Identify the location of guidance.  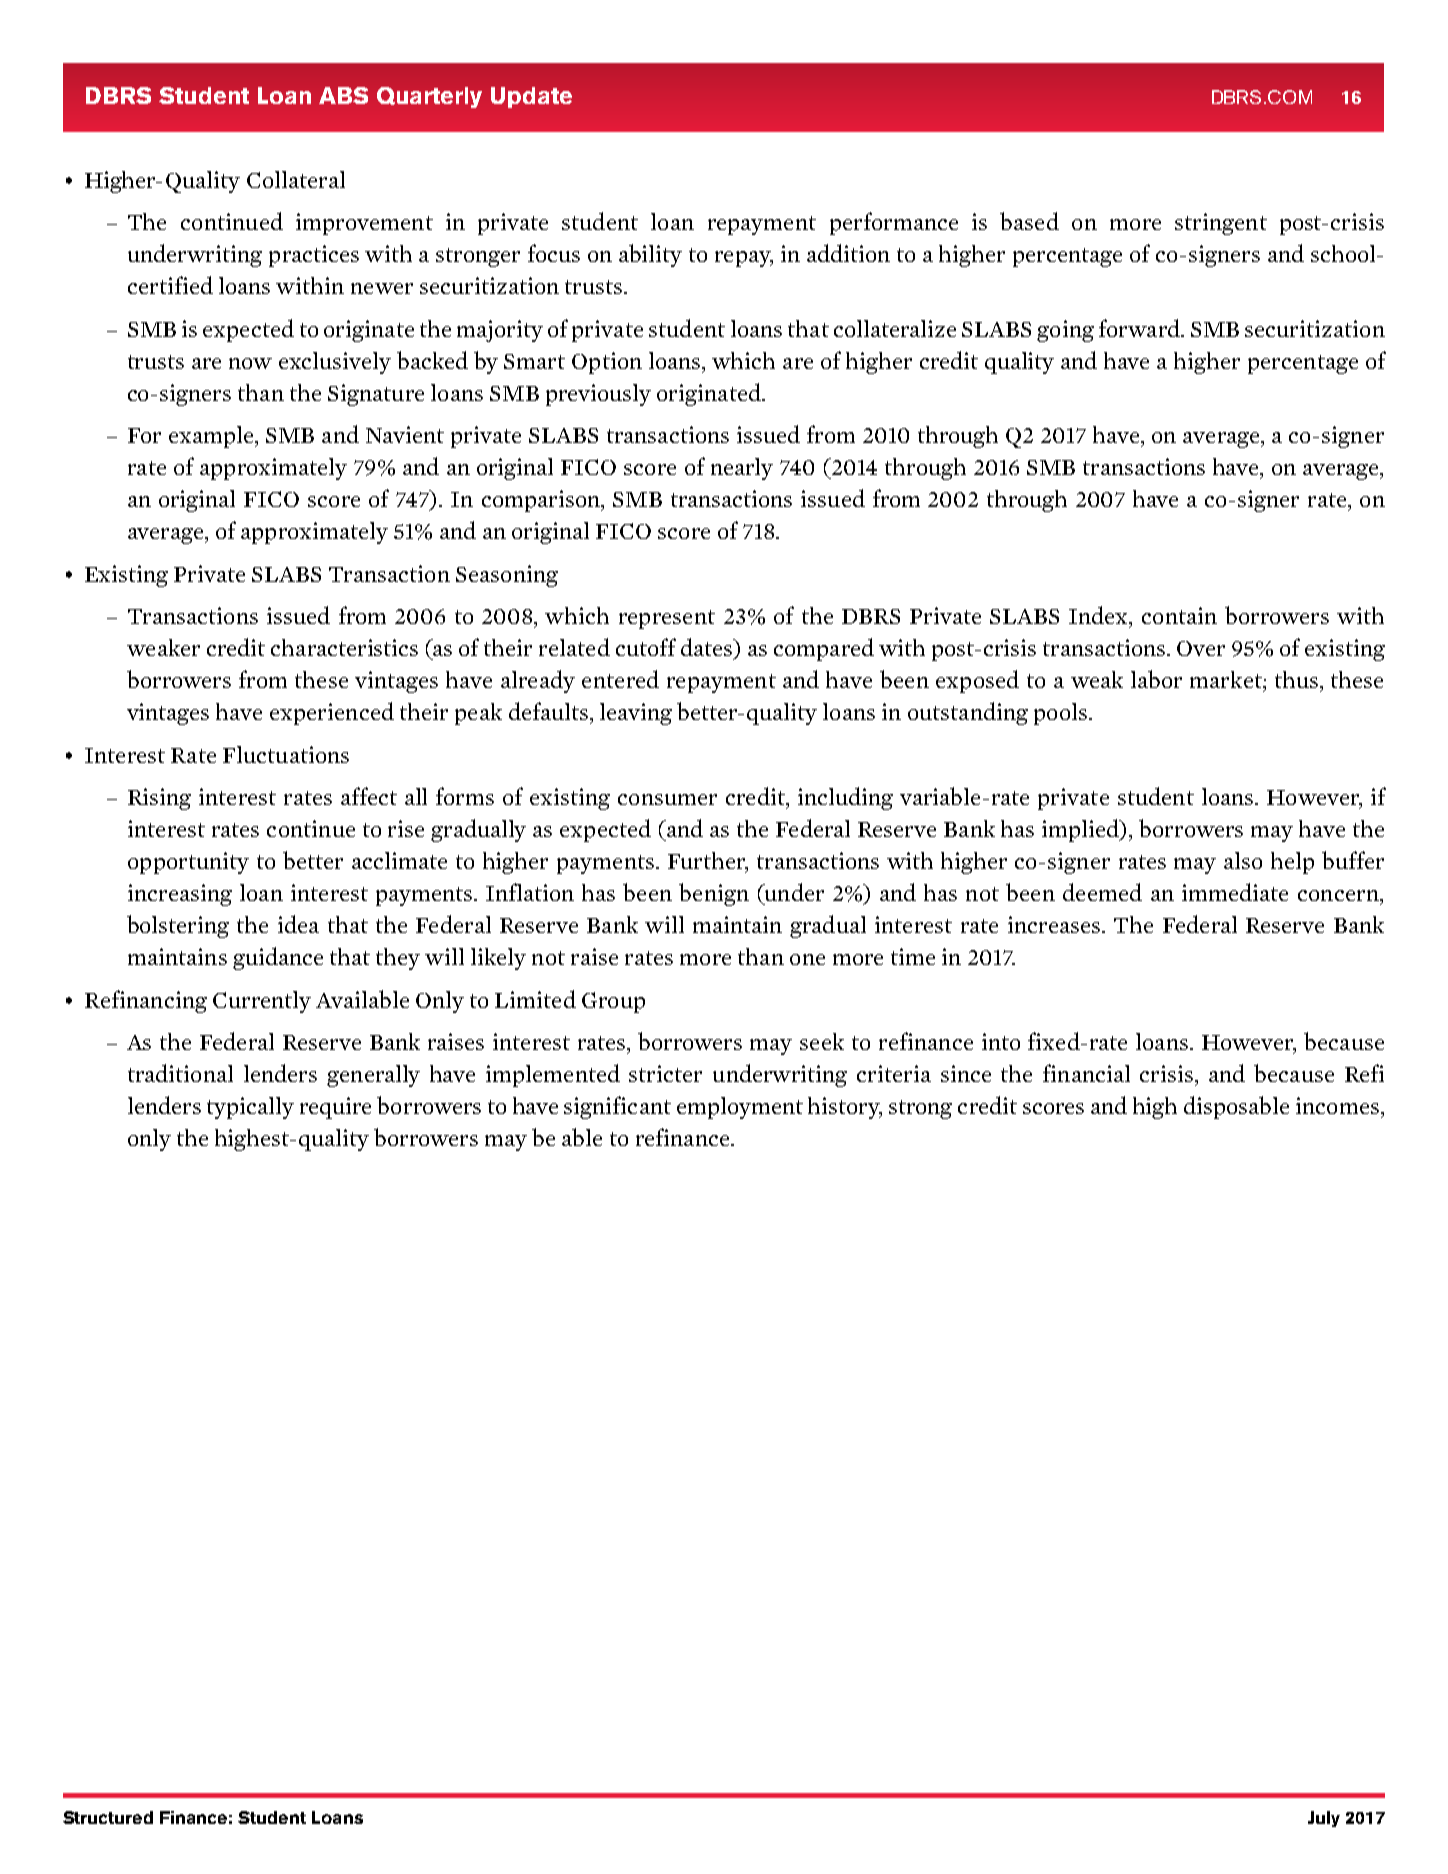
(278, 958).
